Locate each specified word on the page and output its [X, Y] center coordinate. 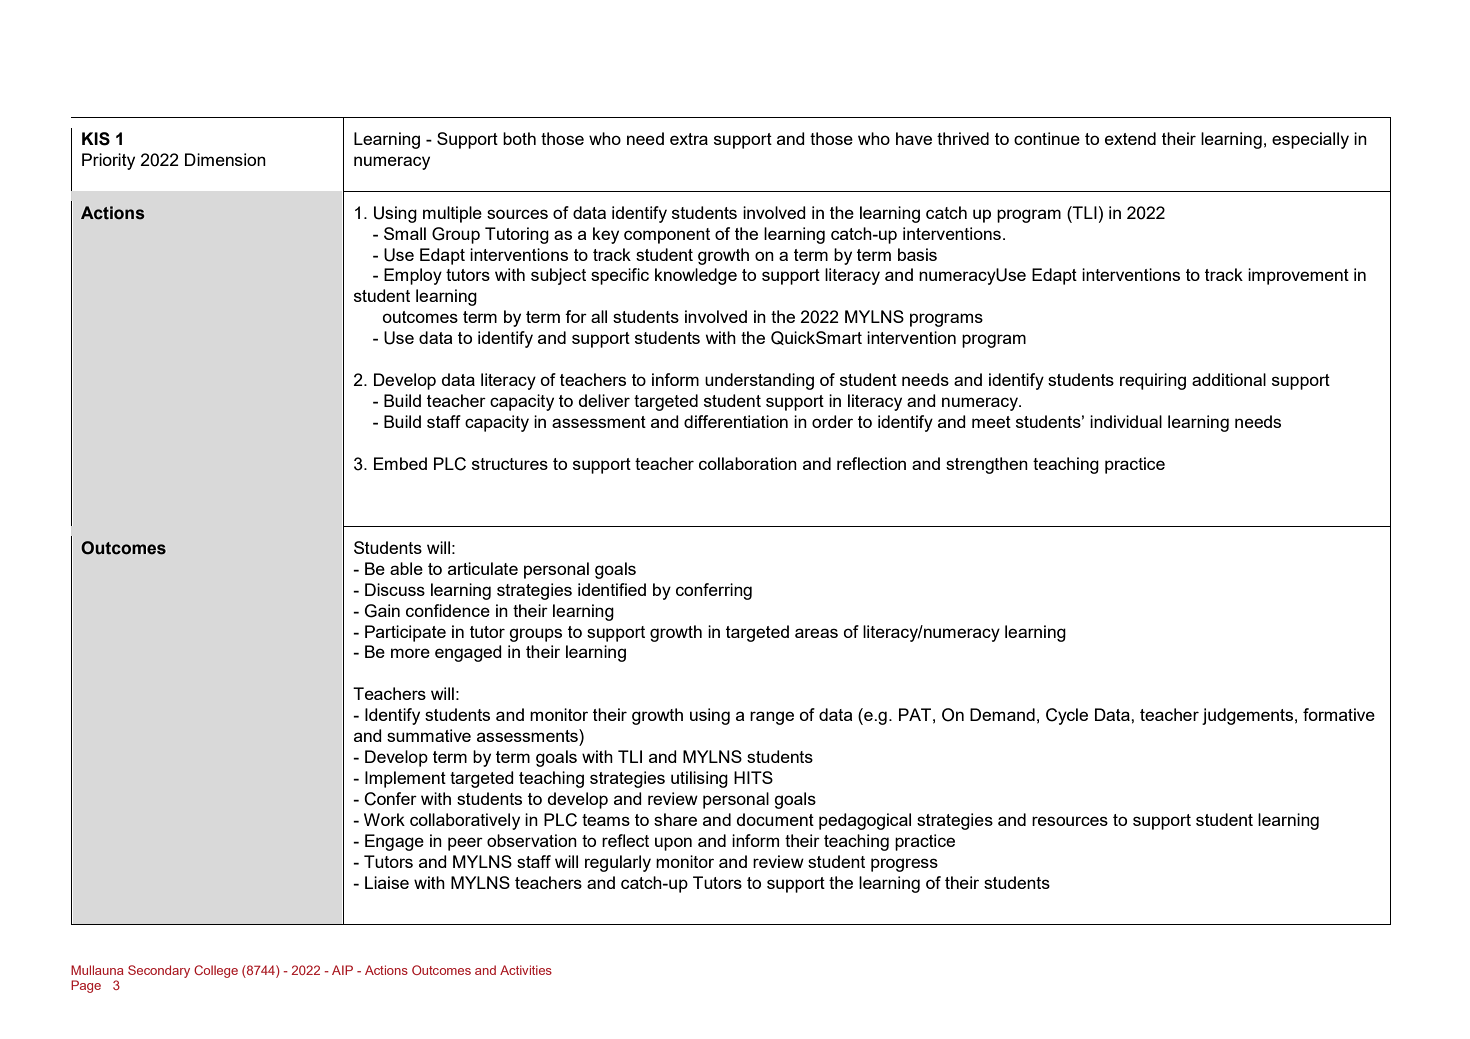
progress [904, 865]
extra [689, 139]
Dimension [225, 159]
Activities [526, 970]
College [216, 971]
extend [1130, 138]
